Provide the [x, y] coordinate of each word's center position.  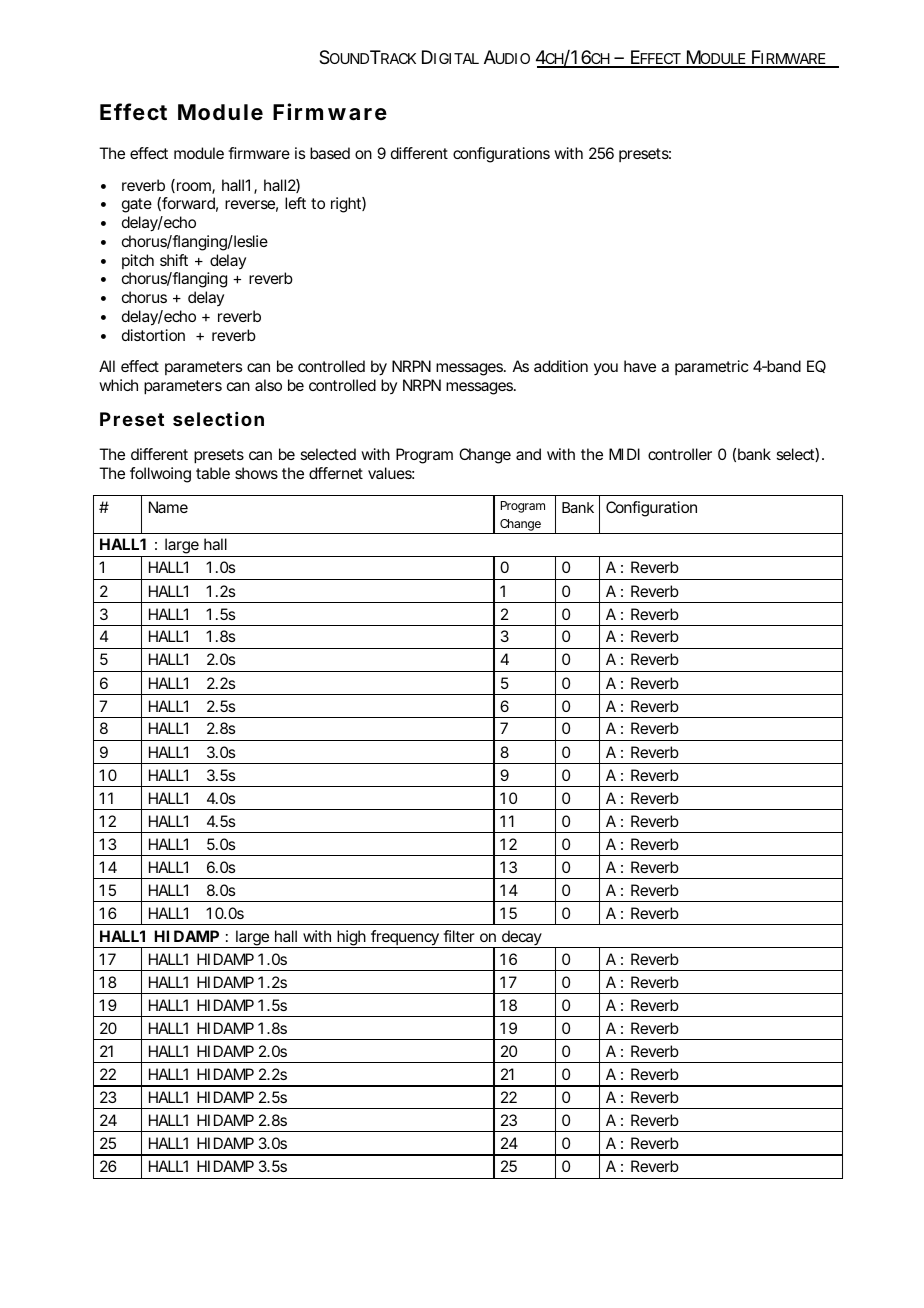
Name [168, 507]
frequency [405, 939]
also [268, 385]
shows [256, 473]
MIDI [624, 454]
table [213, 473]
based [330, 153]
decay [521, 939]
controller [680, 454]
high [351, 939]
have [640, 366]
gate [137, 205]
